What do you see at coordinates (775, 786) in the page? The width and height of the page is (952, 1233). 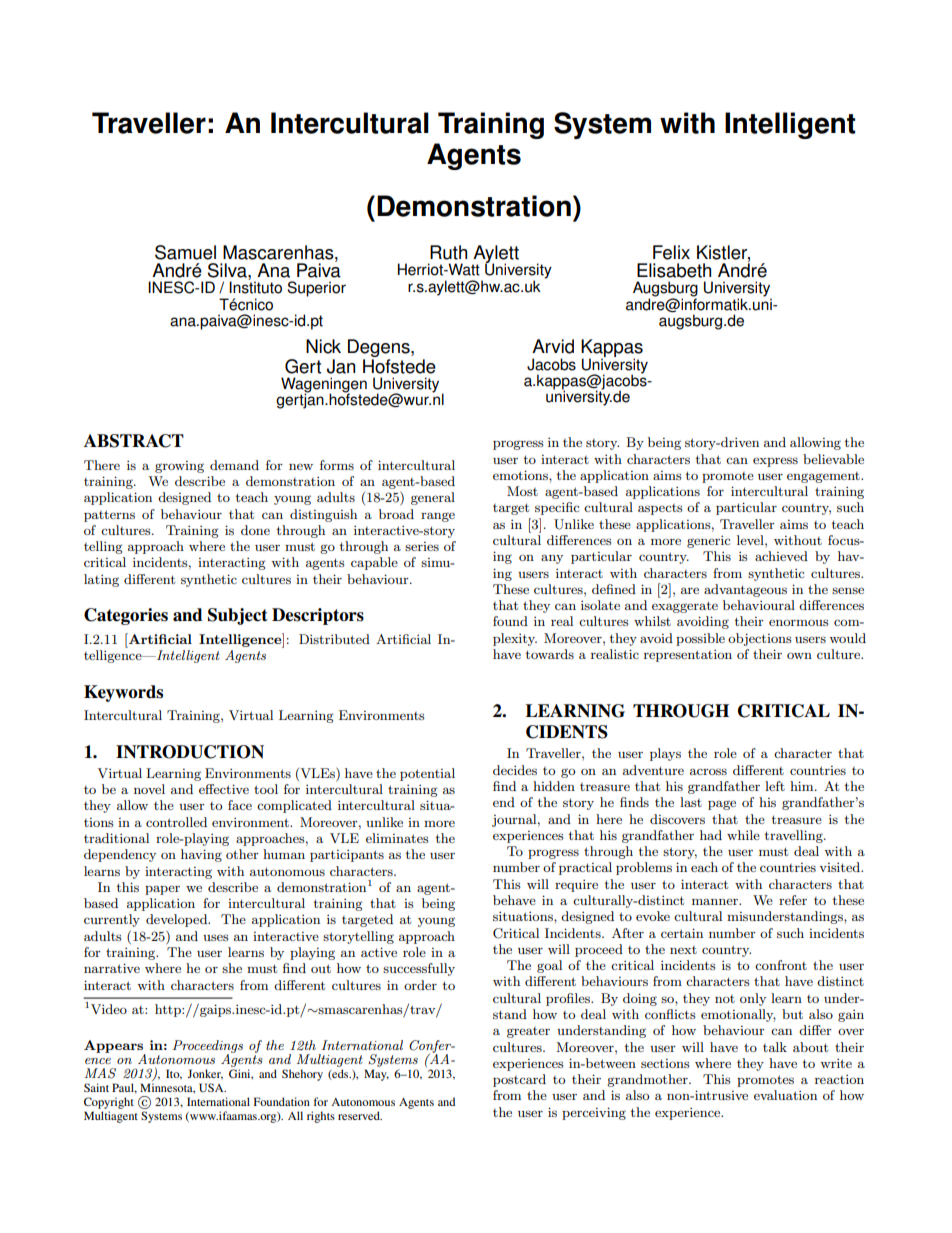 I see `left` at bounding box center [775, 786].
